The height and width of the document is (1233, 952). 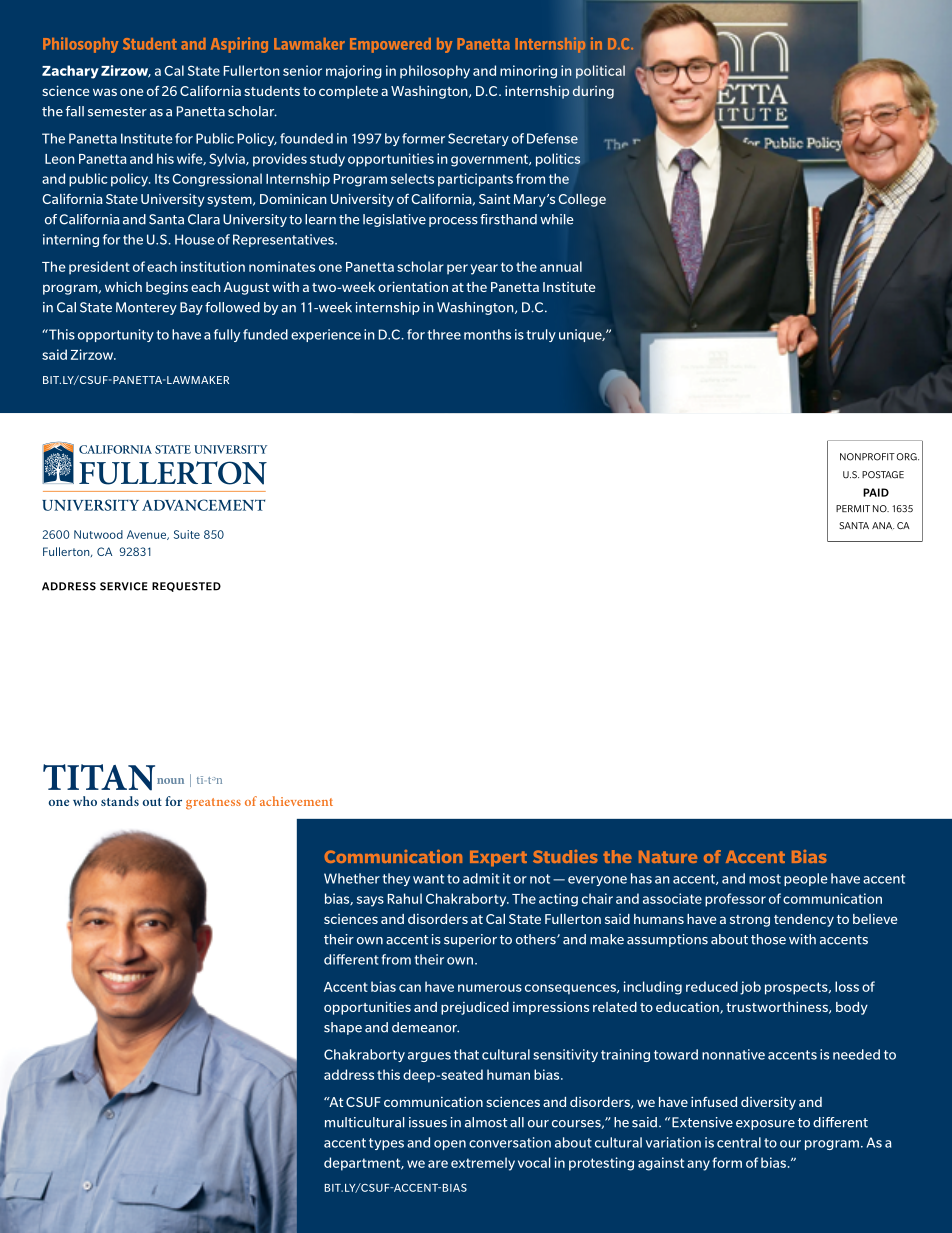 What do you see at coordinates (450, 1145) in the document?
I see `open` at bounding box center [450, 1145].
